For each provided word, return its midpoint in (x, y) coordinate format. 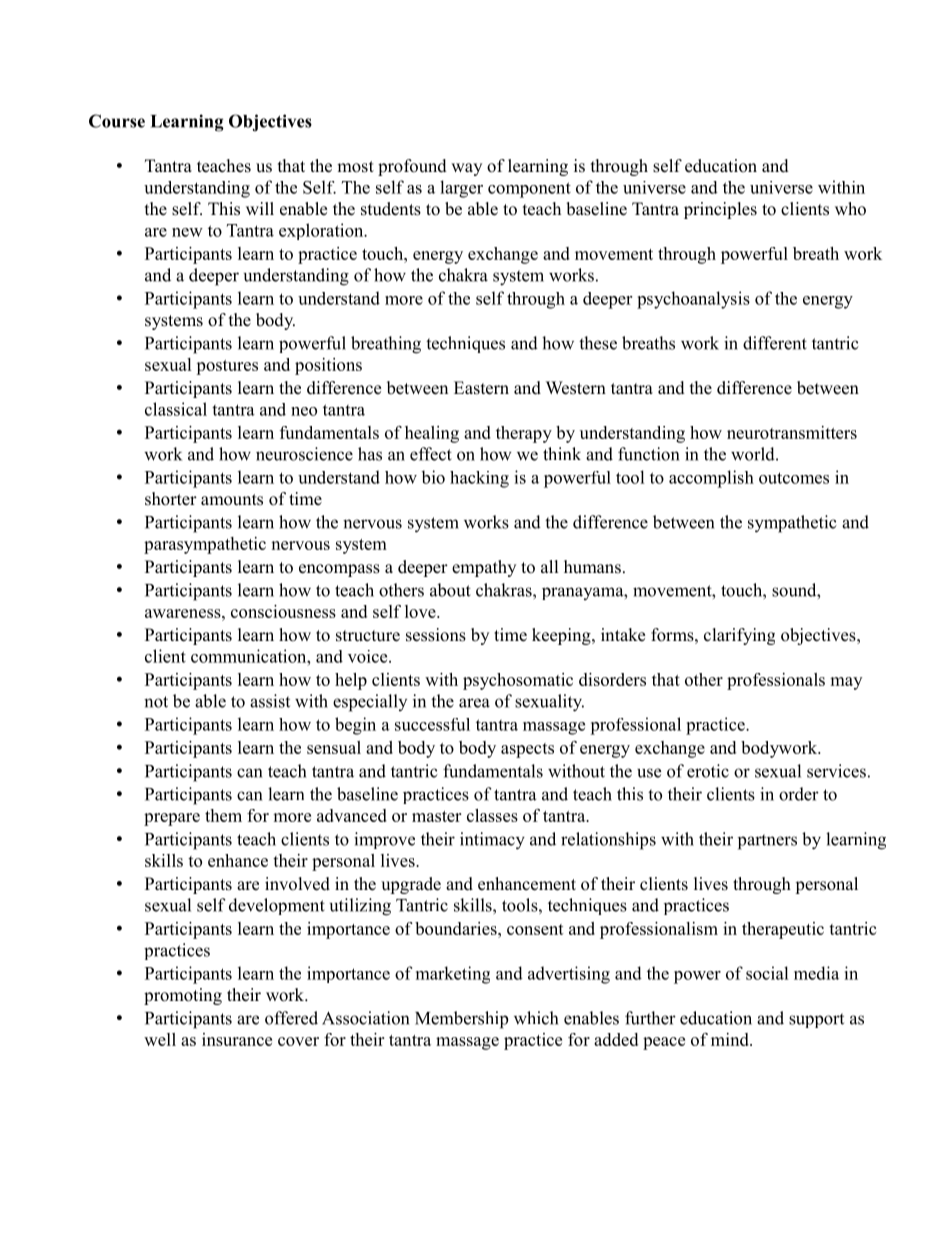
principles (720, 210)
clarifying (739, 636)
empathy (484, 568)
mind (731, 1039)
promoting (183, 996)
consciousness (283, 611)
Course (117, 121)
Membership (462, 1020)
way (466, 169)
